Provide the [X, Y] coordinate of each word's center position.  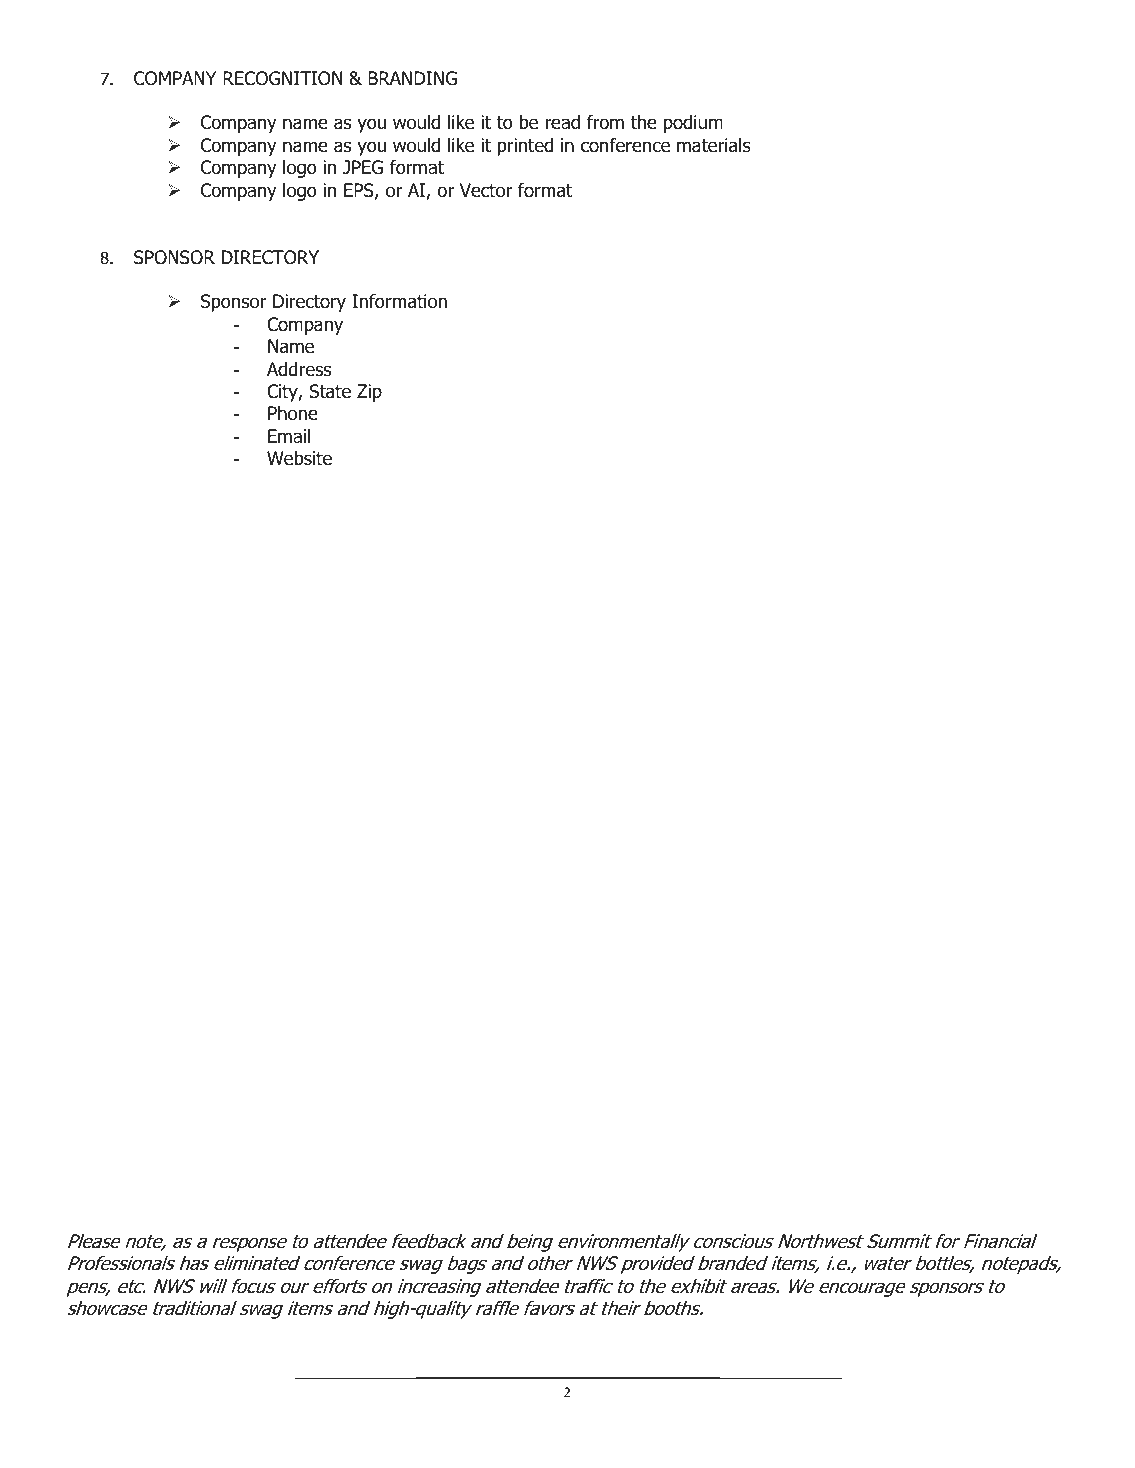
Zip [369, 393]
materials [714, 145]
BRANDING [412, 78]
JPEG [363, 167]
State [330, 391]
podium [693, 124]
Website [299, 458]
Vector [486, 190]
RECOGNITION [282, 78]
